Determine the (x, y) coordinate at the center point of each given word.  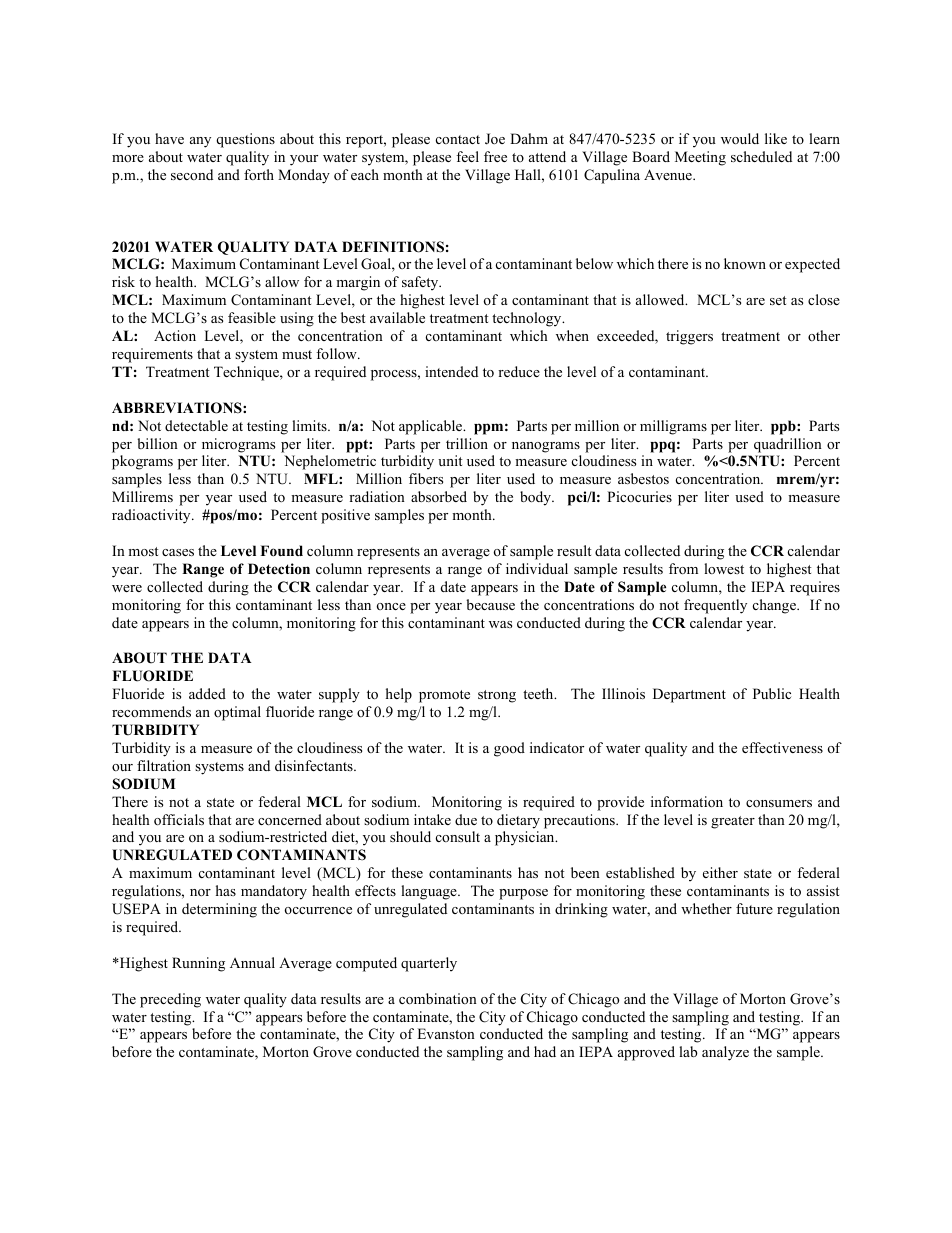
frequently (715, 606)
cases (178, 552)
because (490, 604)
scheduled (761, 156)
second (192, 174)
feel (467, 156)
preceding (170, 1000)
